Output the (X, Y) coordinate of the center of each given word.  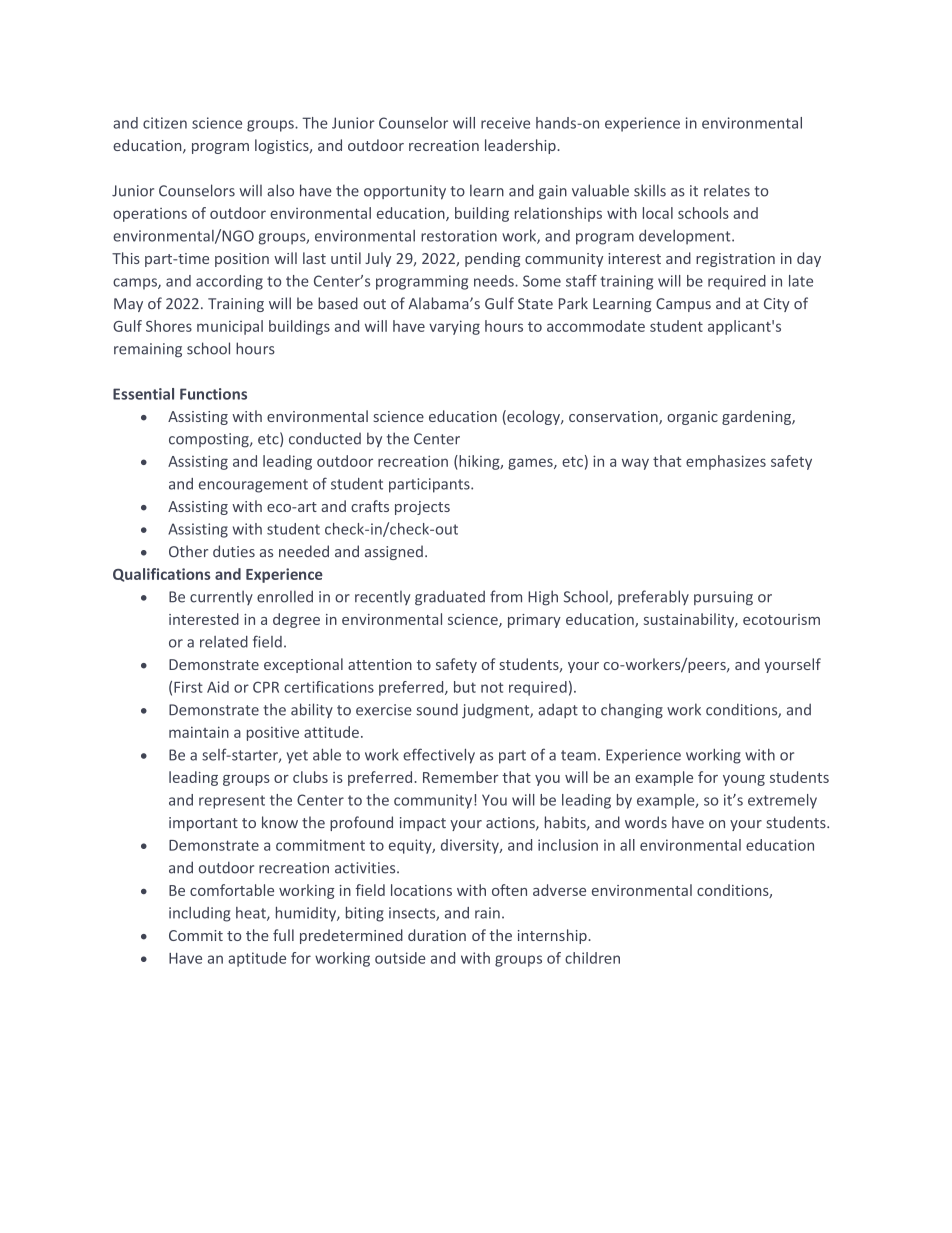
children (592, 958)
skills (650, 190)
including (200, 914)
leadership (521, 146)
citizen (165, 123)
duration (437, 935)
